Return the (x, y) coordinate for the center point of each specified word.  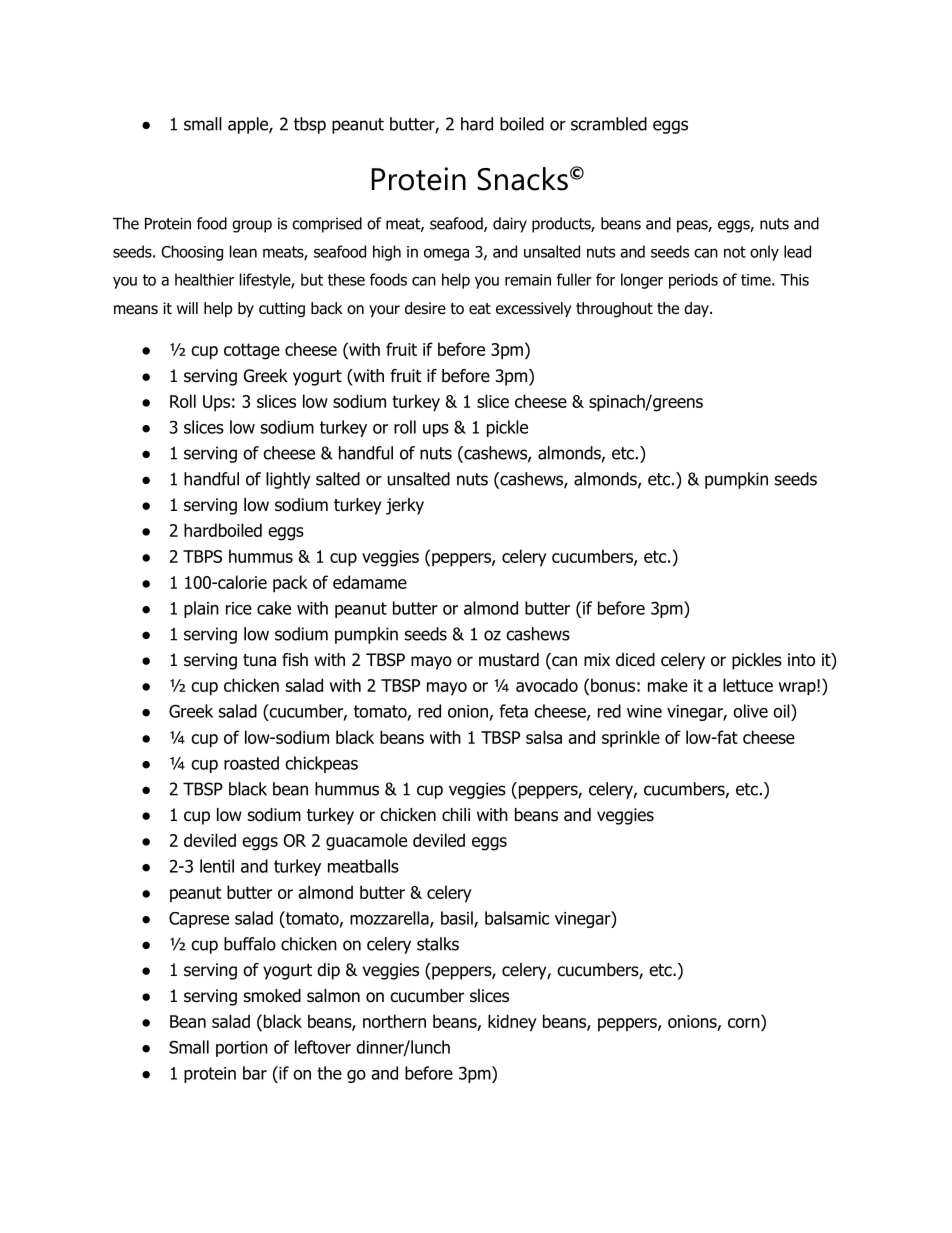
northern (394, 1021)
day (697, 309)
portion (242, 1049)
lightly (288, 480)
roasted (251, 763)
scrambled (609, 124)
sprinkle (631, 739)
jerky (405, 506)
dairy (510, 225)
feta (513, 711)
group (252, 226)
